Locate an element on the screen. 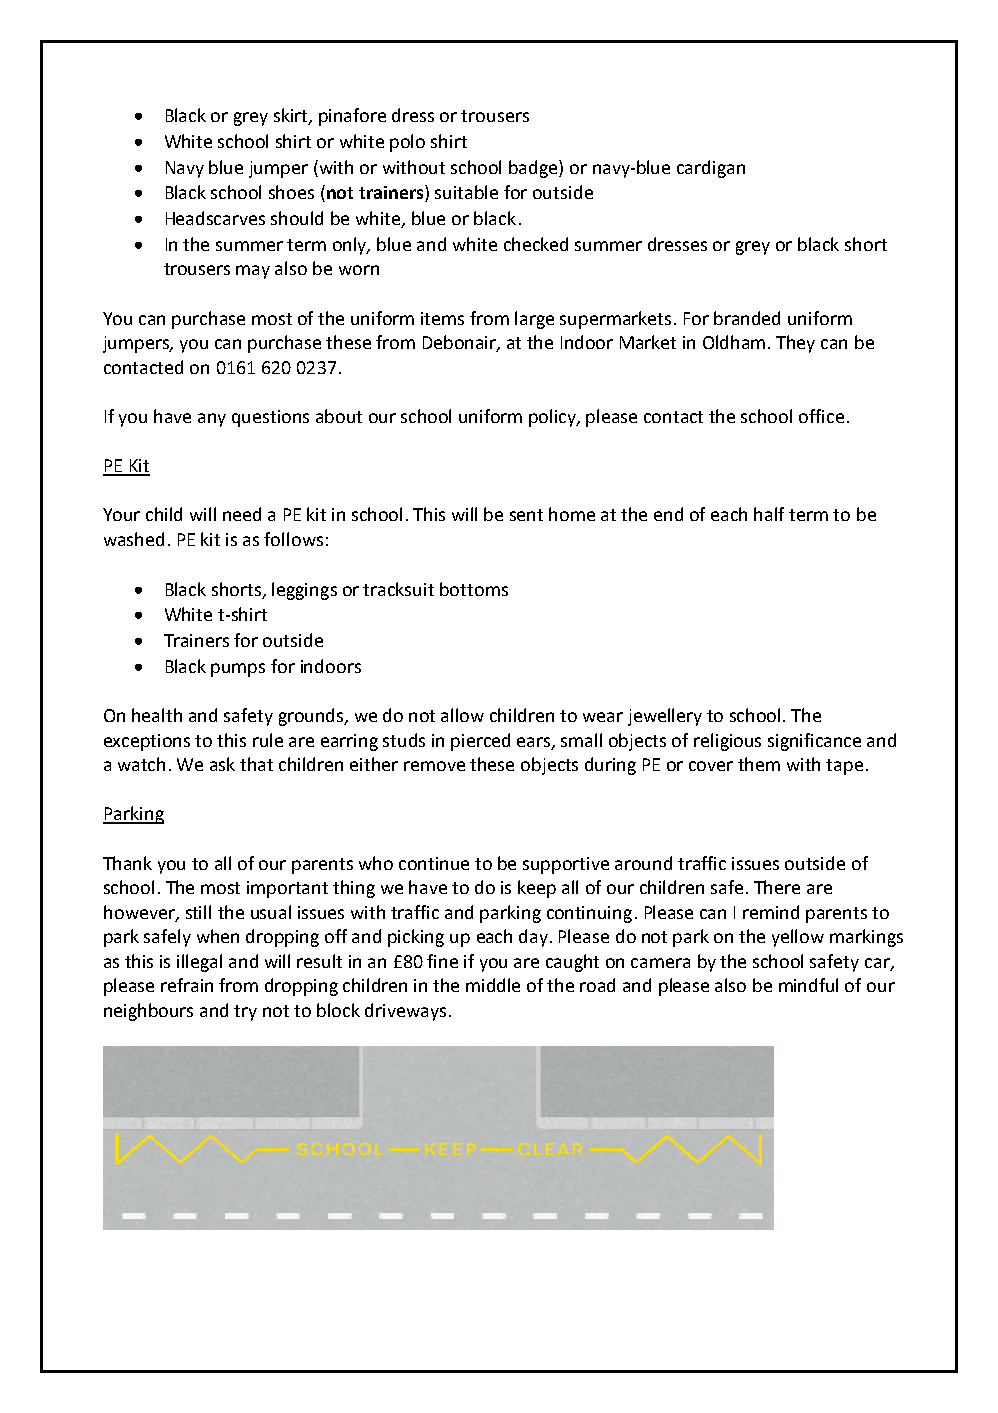 The image size is (998, 1413). allow is located at coordinates (462, 715).
